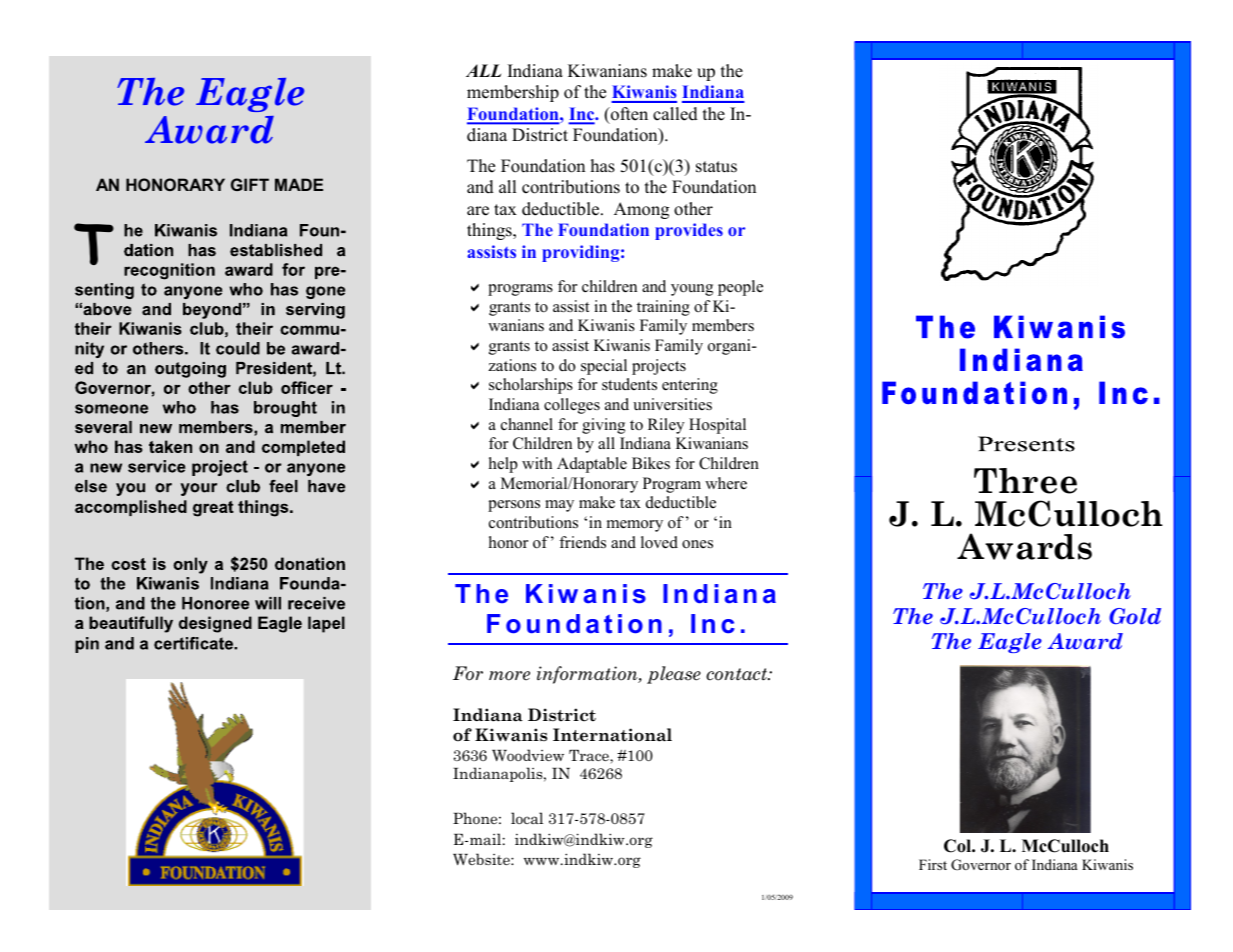 The width and height of the document is (1233, 952). Describe the element at coordinates (299, 184) in the document. I see `MADE` at that location.
